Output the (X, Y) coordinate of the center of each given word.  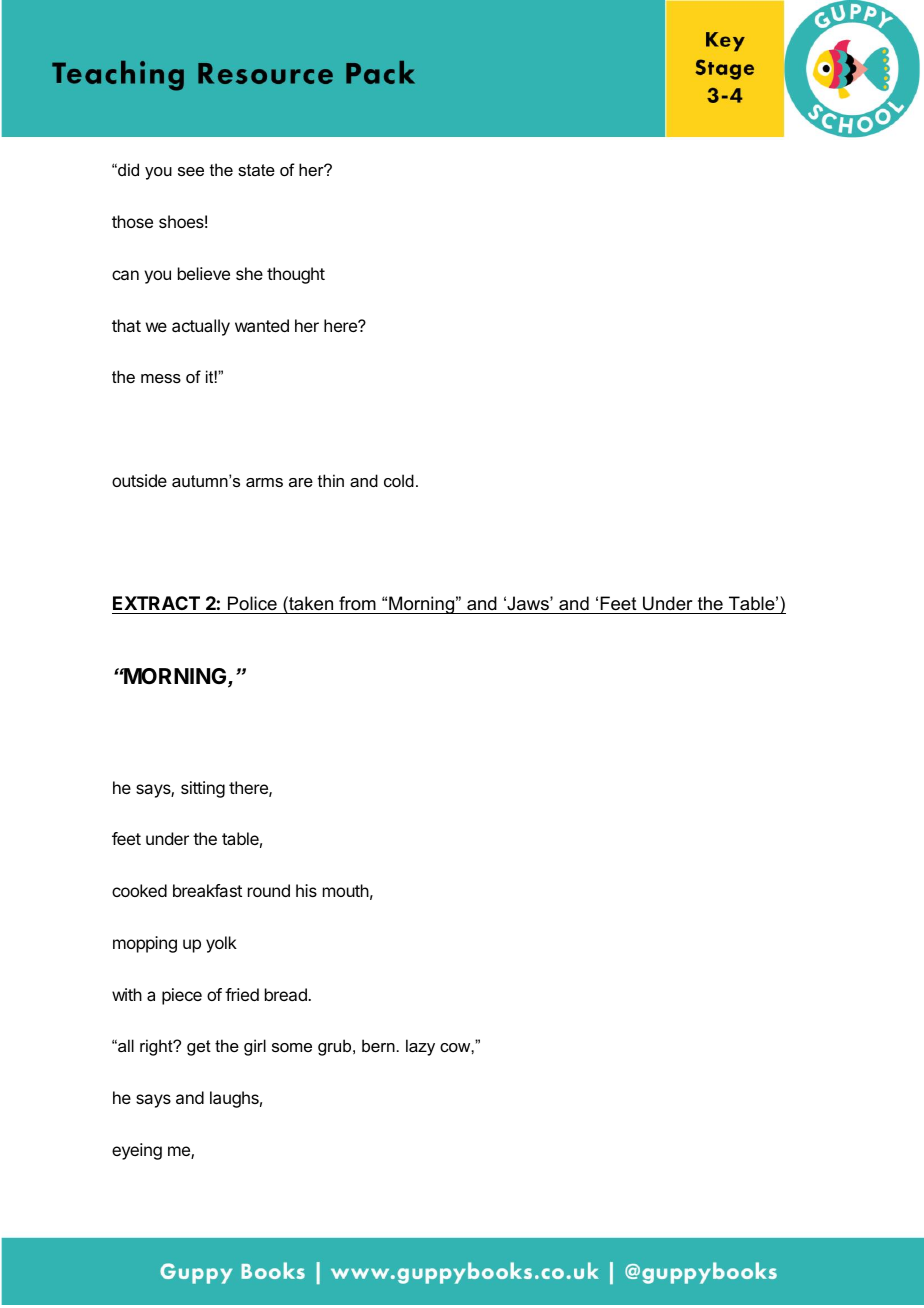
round (269, 890)
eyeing (137, 1151)
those (132, 221)
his (306, 890)
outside (139, 480)
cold (399, 480)
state (256, 170)
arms (264, 482)
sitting (203, 789)
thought (296, 275)
